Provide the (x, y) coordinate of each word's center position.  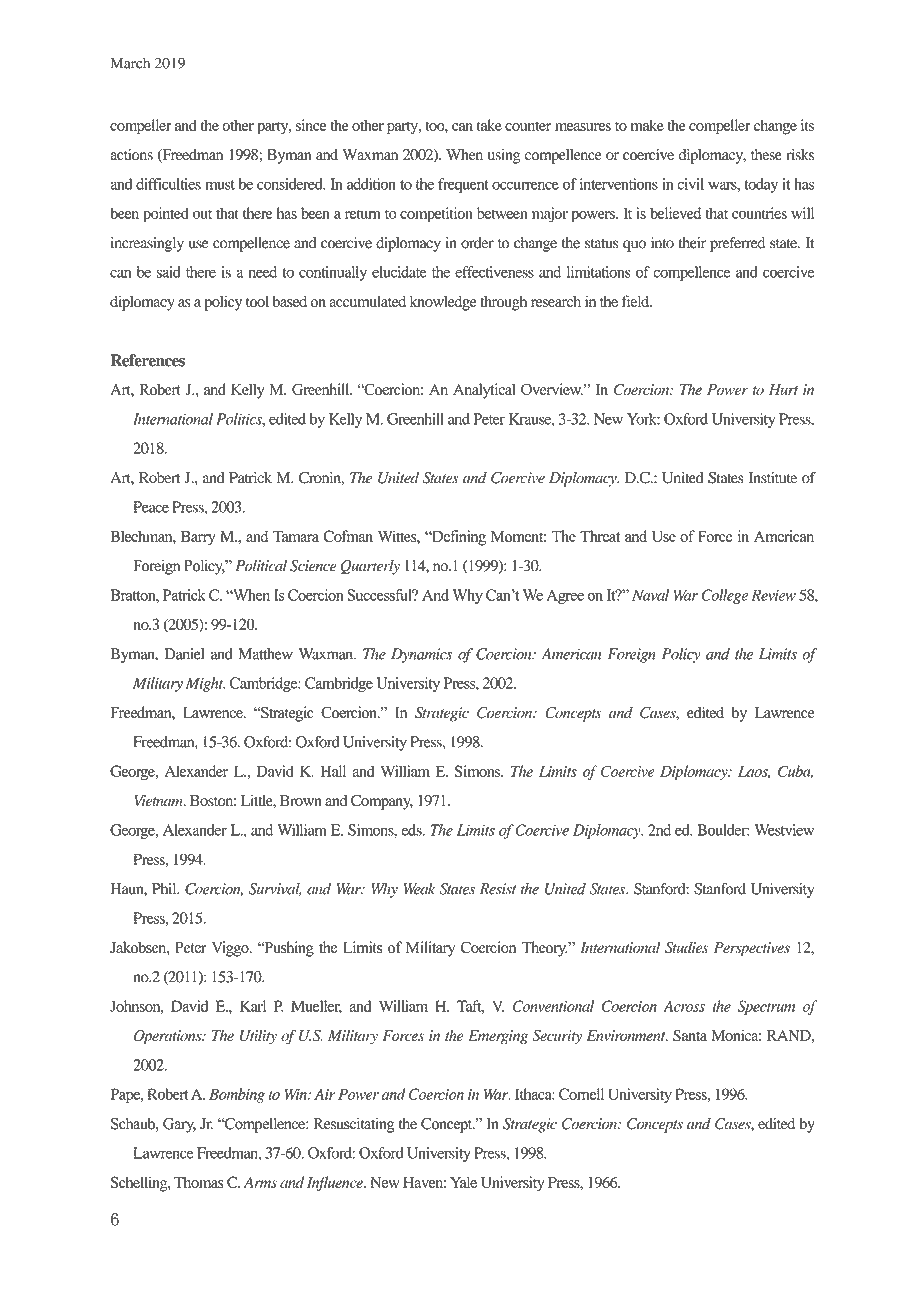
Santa (690, 1035)
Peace (151, 507)
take (489, 125)
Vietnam (159, 800)
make (647, 125)
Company (382, 802)
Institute (773, 478)
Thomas (199, 1182)
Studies (686, 947)
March (130, 63)
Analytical (484, 391)
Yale (463, 1182)
